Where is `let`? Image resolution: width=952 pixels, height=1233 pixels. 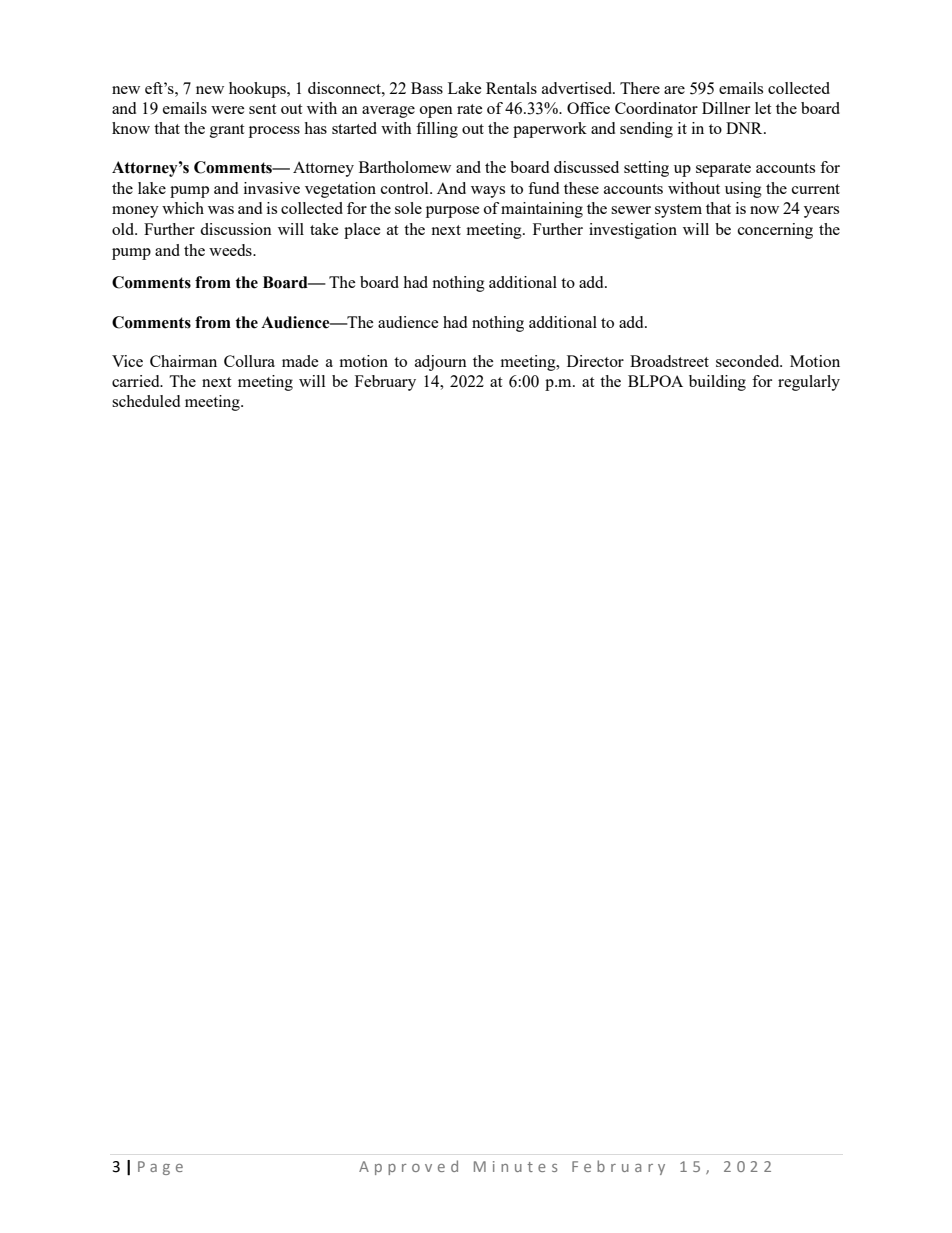
let is located at coordinates (763, 108).
